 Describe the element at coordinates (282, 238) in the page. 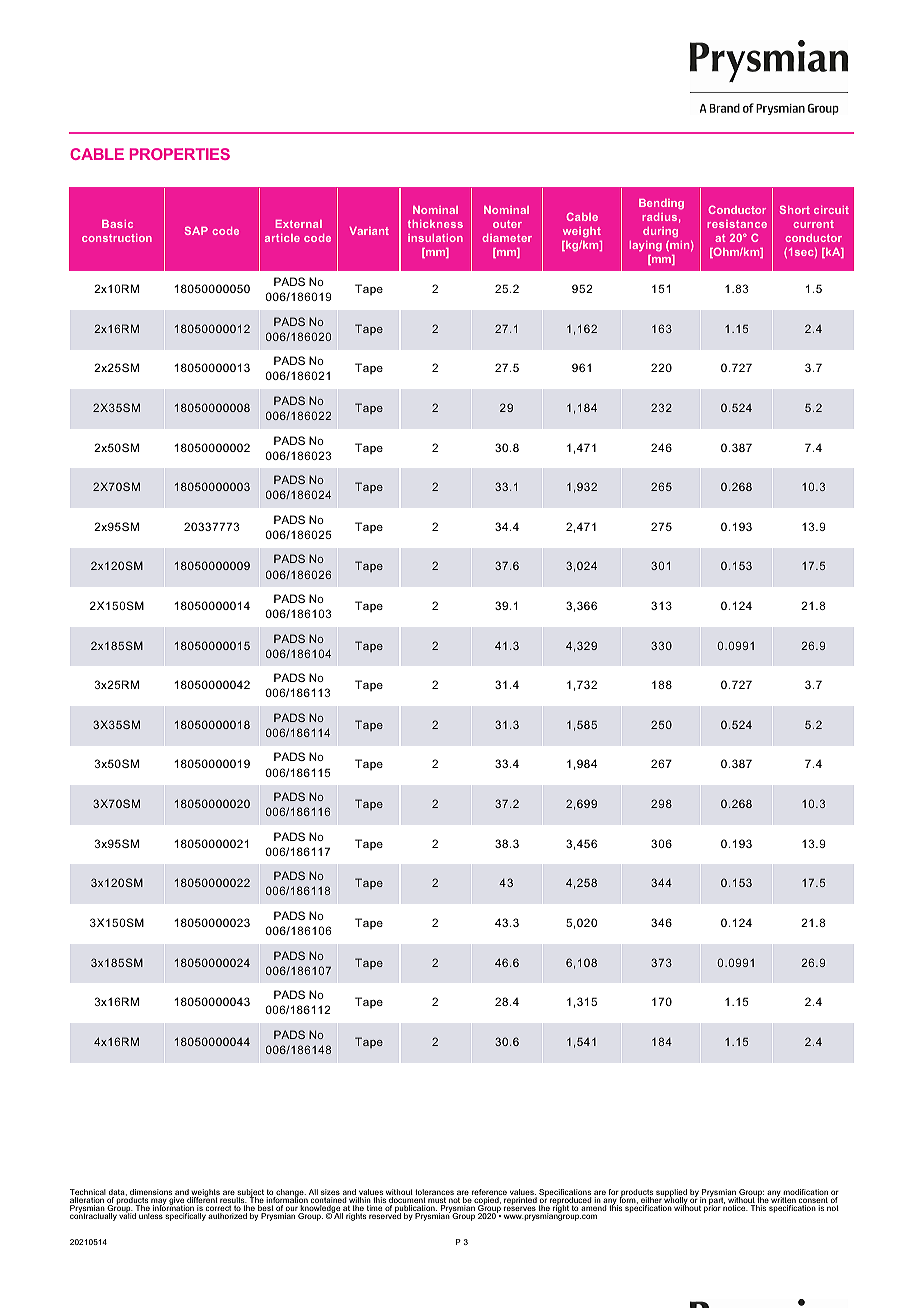

I see `article` at that location.
